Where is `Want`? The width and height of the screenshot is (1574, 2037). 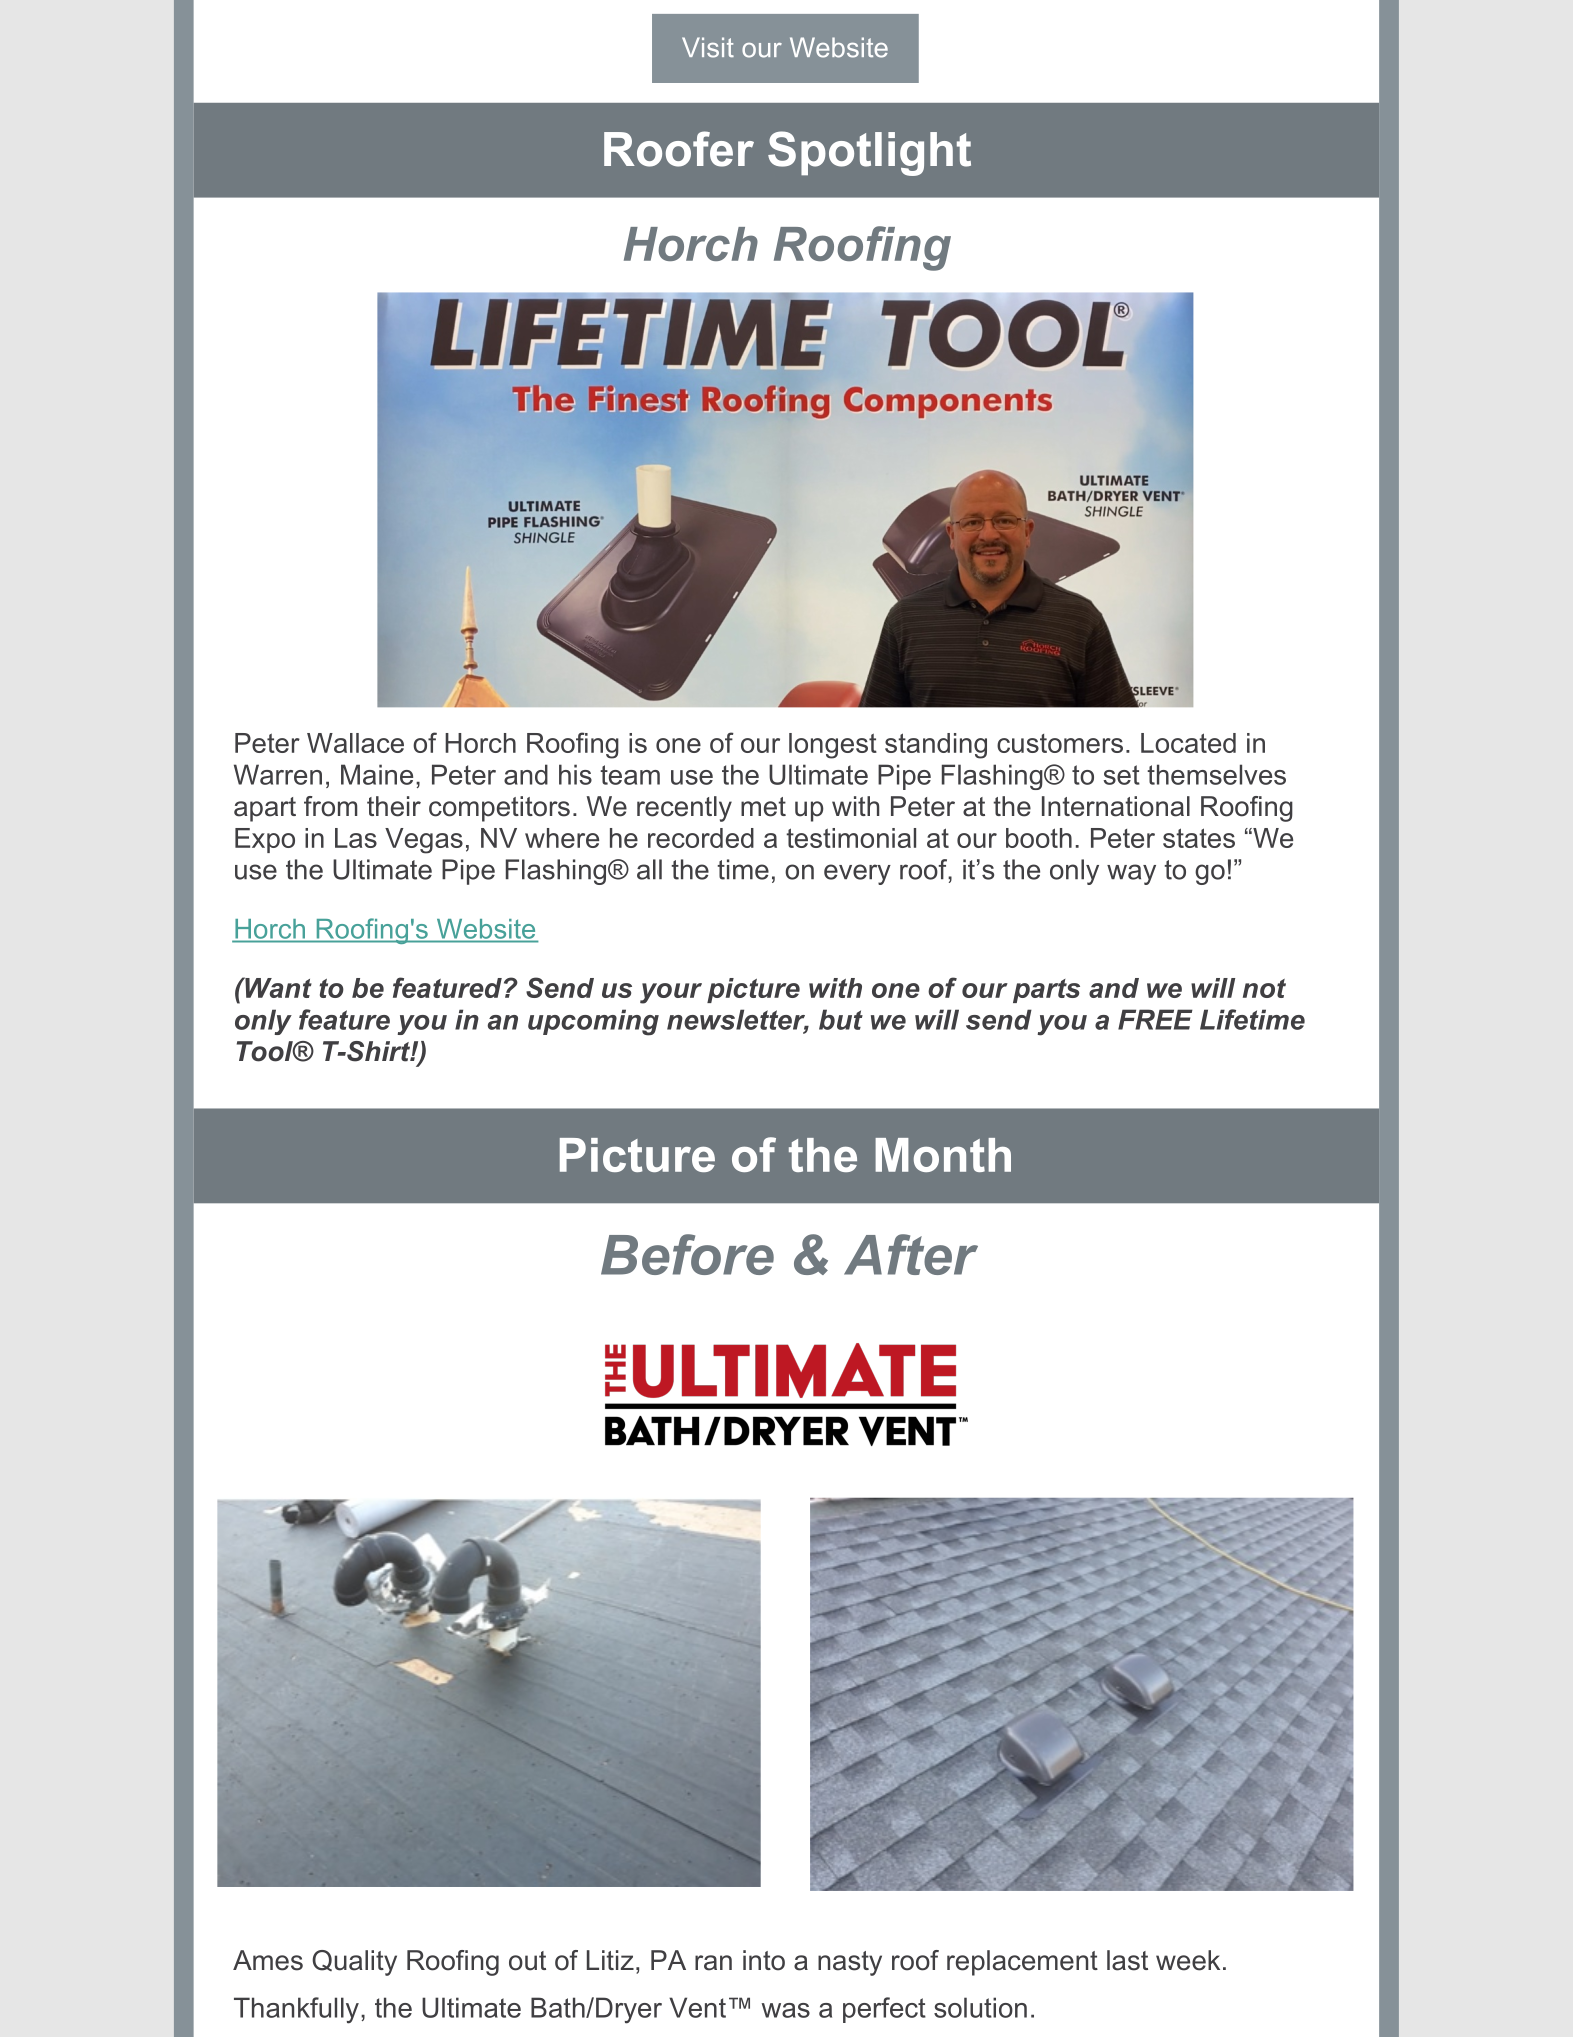
Want is located at coordinates (277, 987).
